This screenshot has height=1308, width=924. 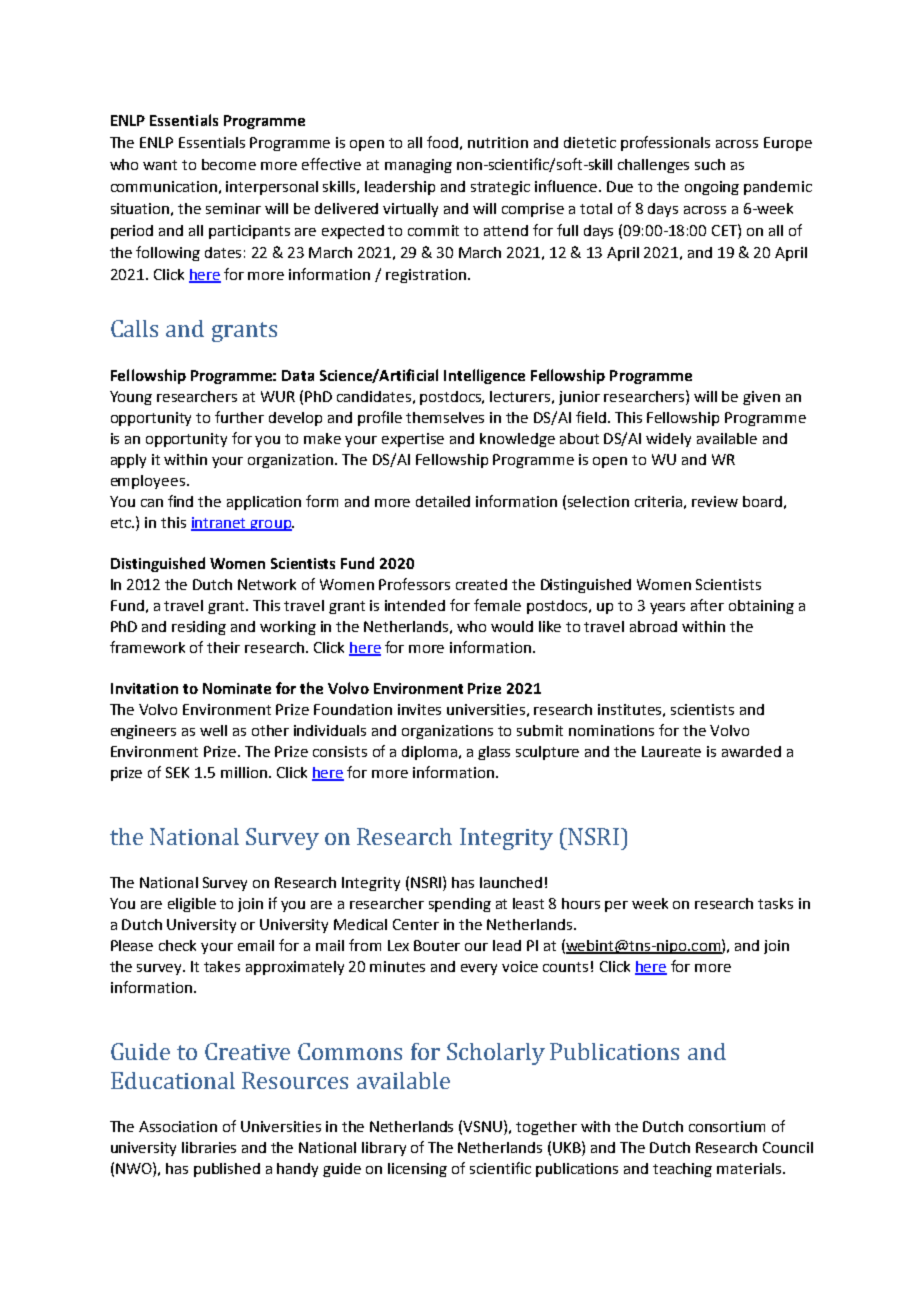 I want to click on such, so click(x=710, y=164).
